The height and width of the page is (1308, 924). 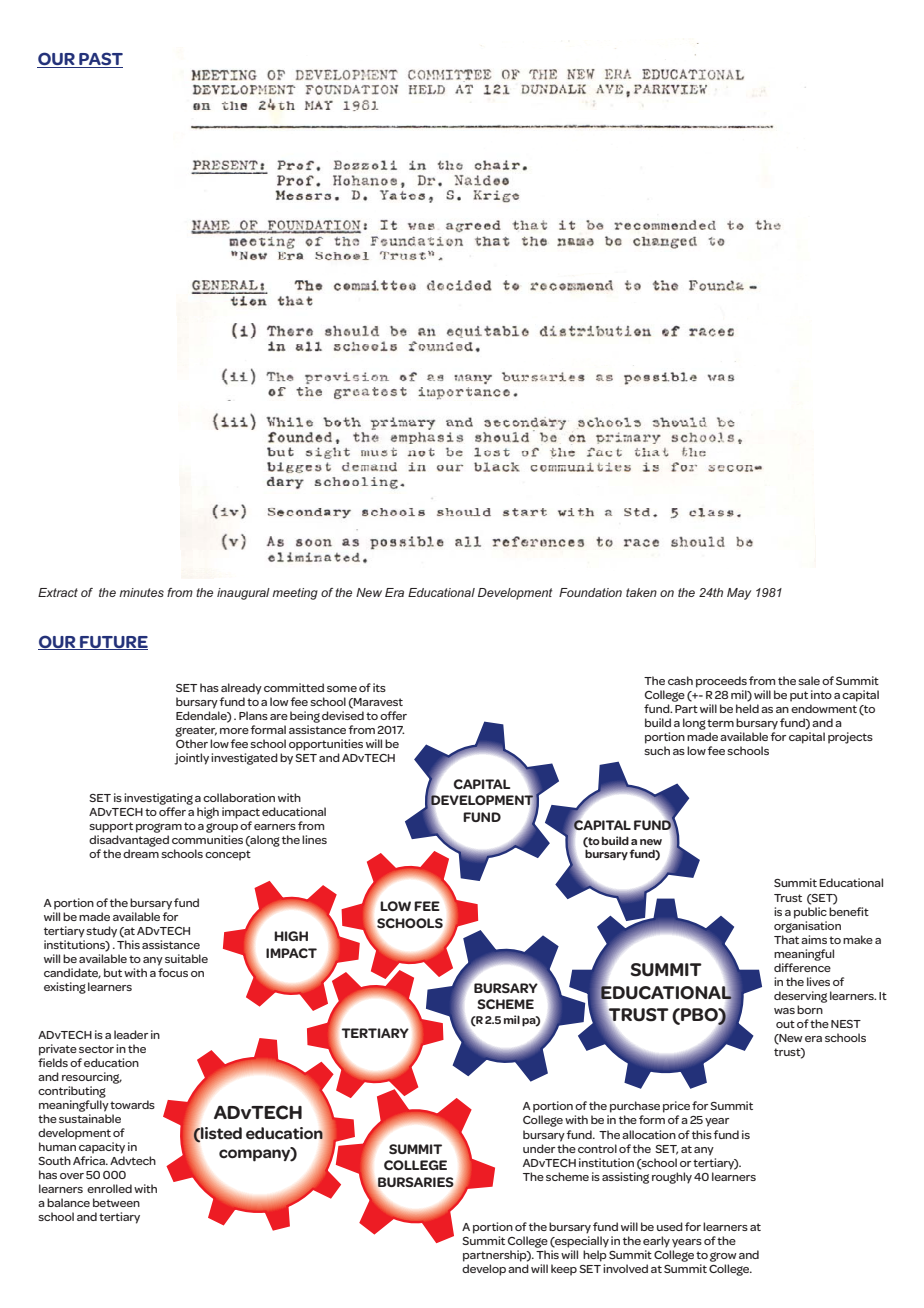 What do you see at coordinates (113, 643) in the page?
I see `FUTURE` at bounding box center [113, 643].
